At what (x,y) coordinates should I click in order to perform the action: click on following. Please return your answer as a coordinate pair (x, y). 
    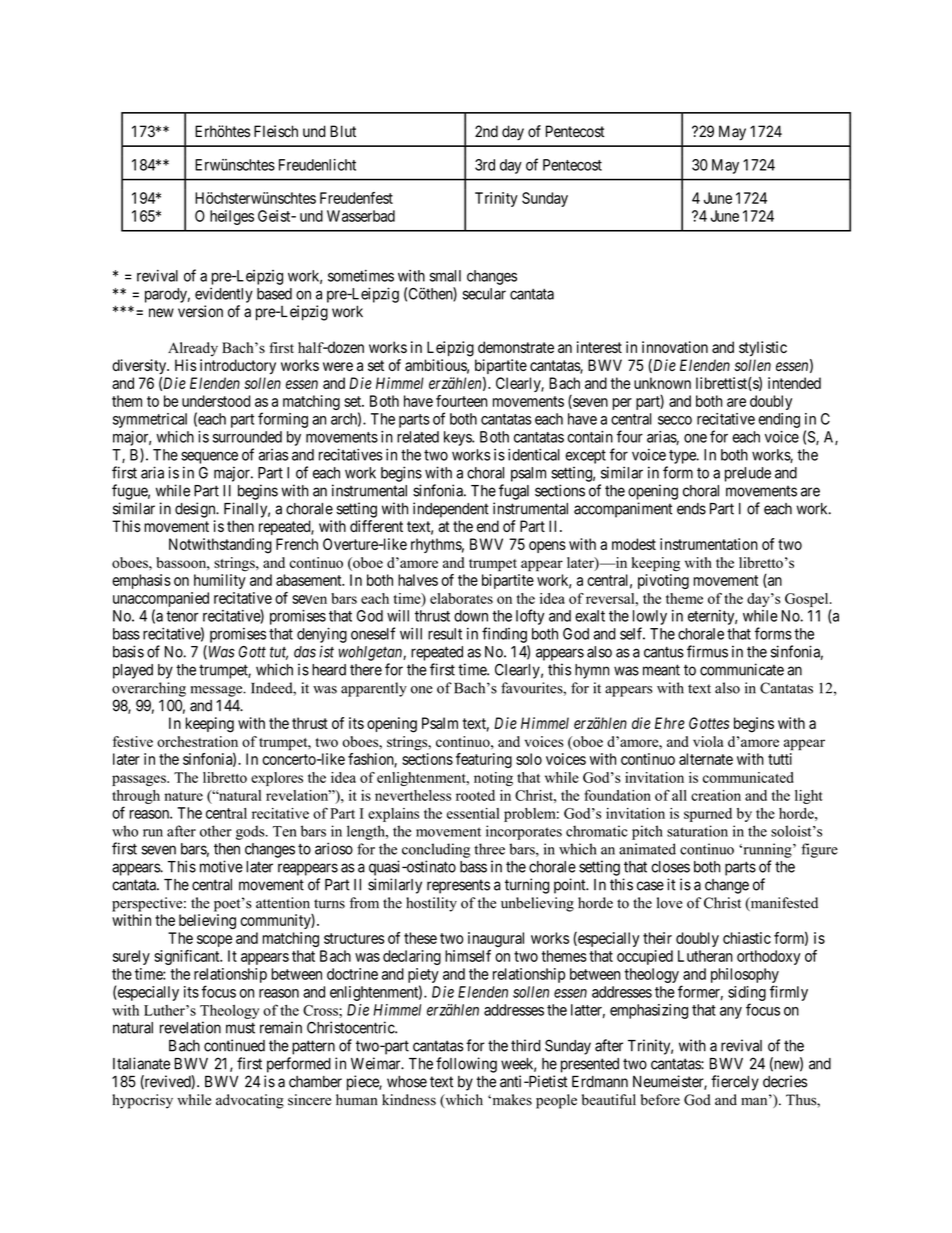
    Looking at the image, I should click on (466, 1065).
